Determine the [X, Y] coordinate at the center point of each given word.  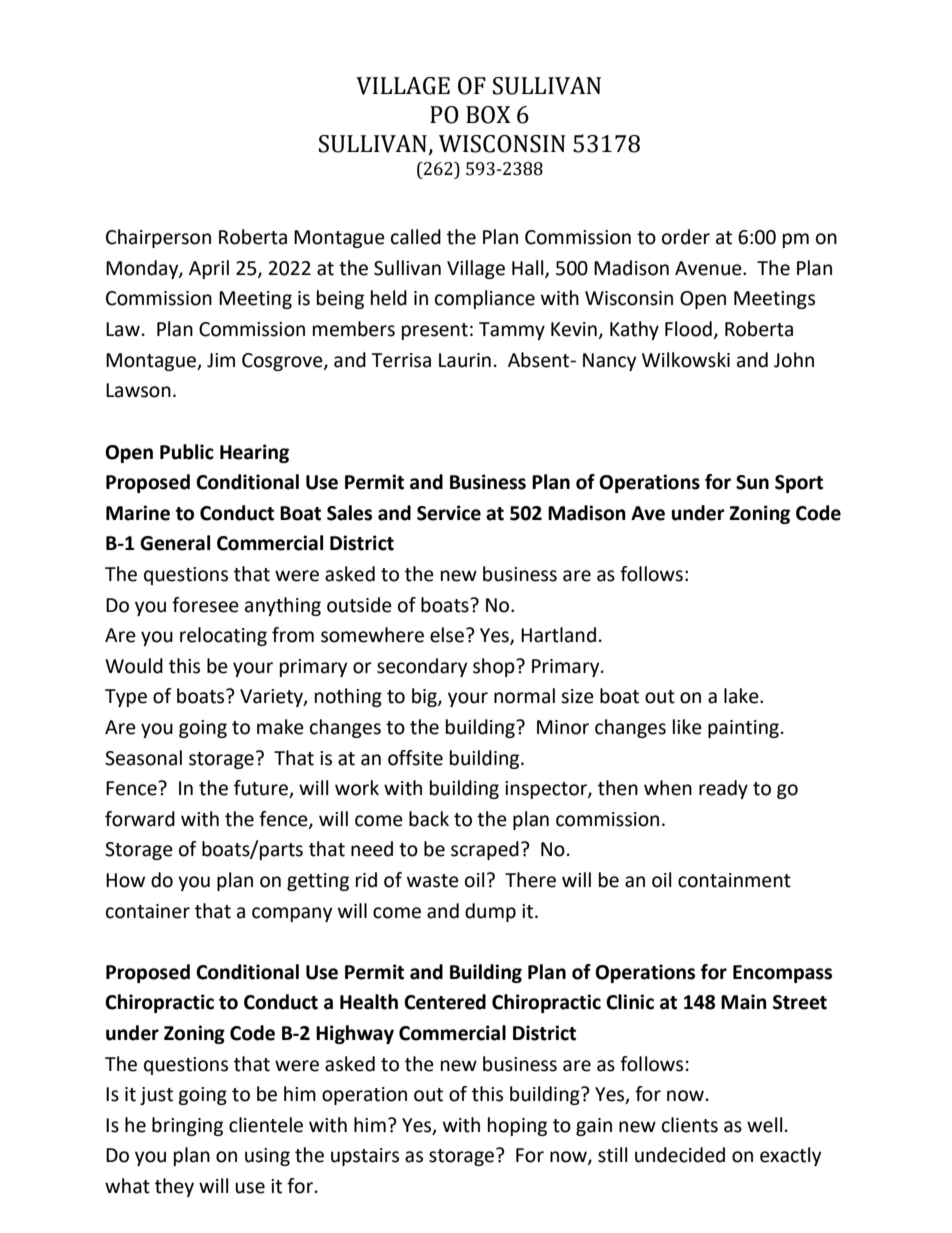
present [435, 331]
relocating [223, 636]
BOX [488, 115]
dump [490, 912]
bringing [187, 1126]
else [447, 635]
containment [734, 880]
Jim [221, 360]
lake [742, 696]
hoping [517, 1126]
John [794, 360]
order [686, 237]
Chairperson [158, 238]
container [148, 911]
